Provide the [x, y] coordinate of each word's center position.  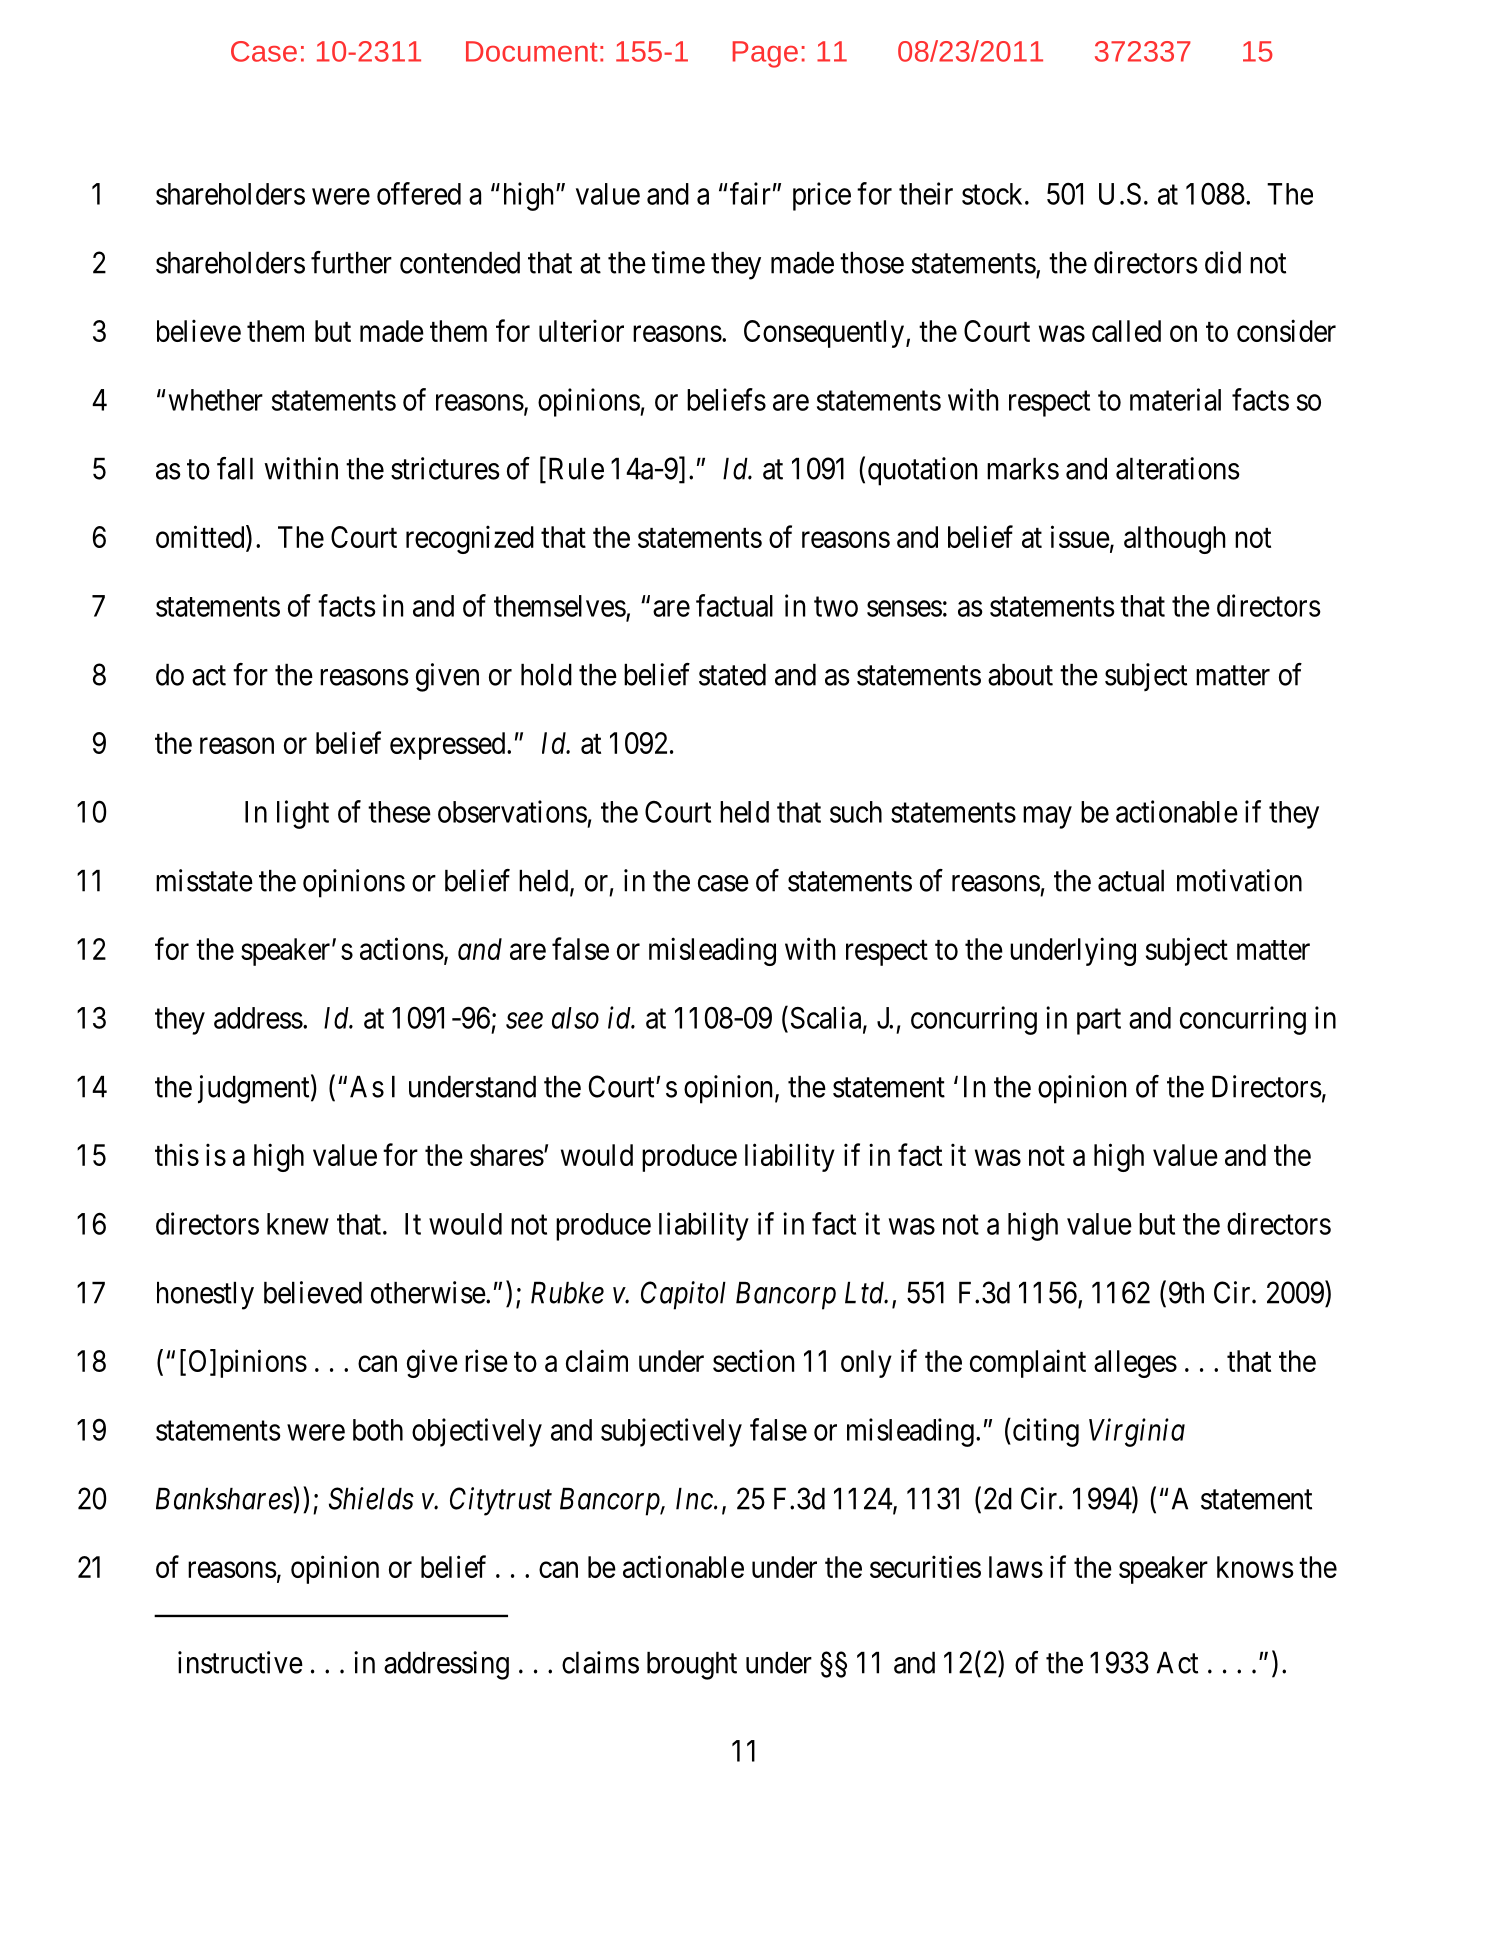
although [1175, 540]
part [1099, 1022]
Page [765, 54]
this [177, 1154]
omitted [201, 538]
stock [994, 194]
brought [692, 1666]
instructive [240, 1662]
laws [1016, 1567]
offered [419, 193]
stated [732, 675]
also [575, 1018]
